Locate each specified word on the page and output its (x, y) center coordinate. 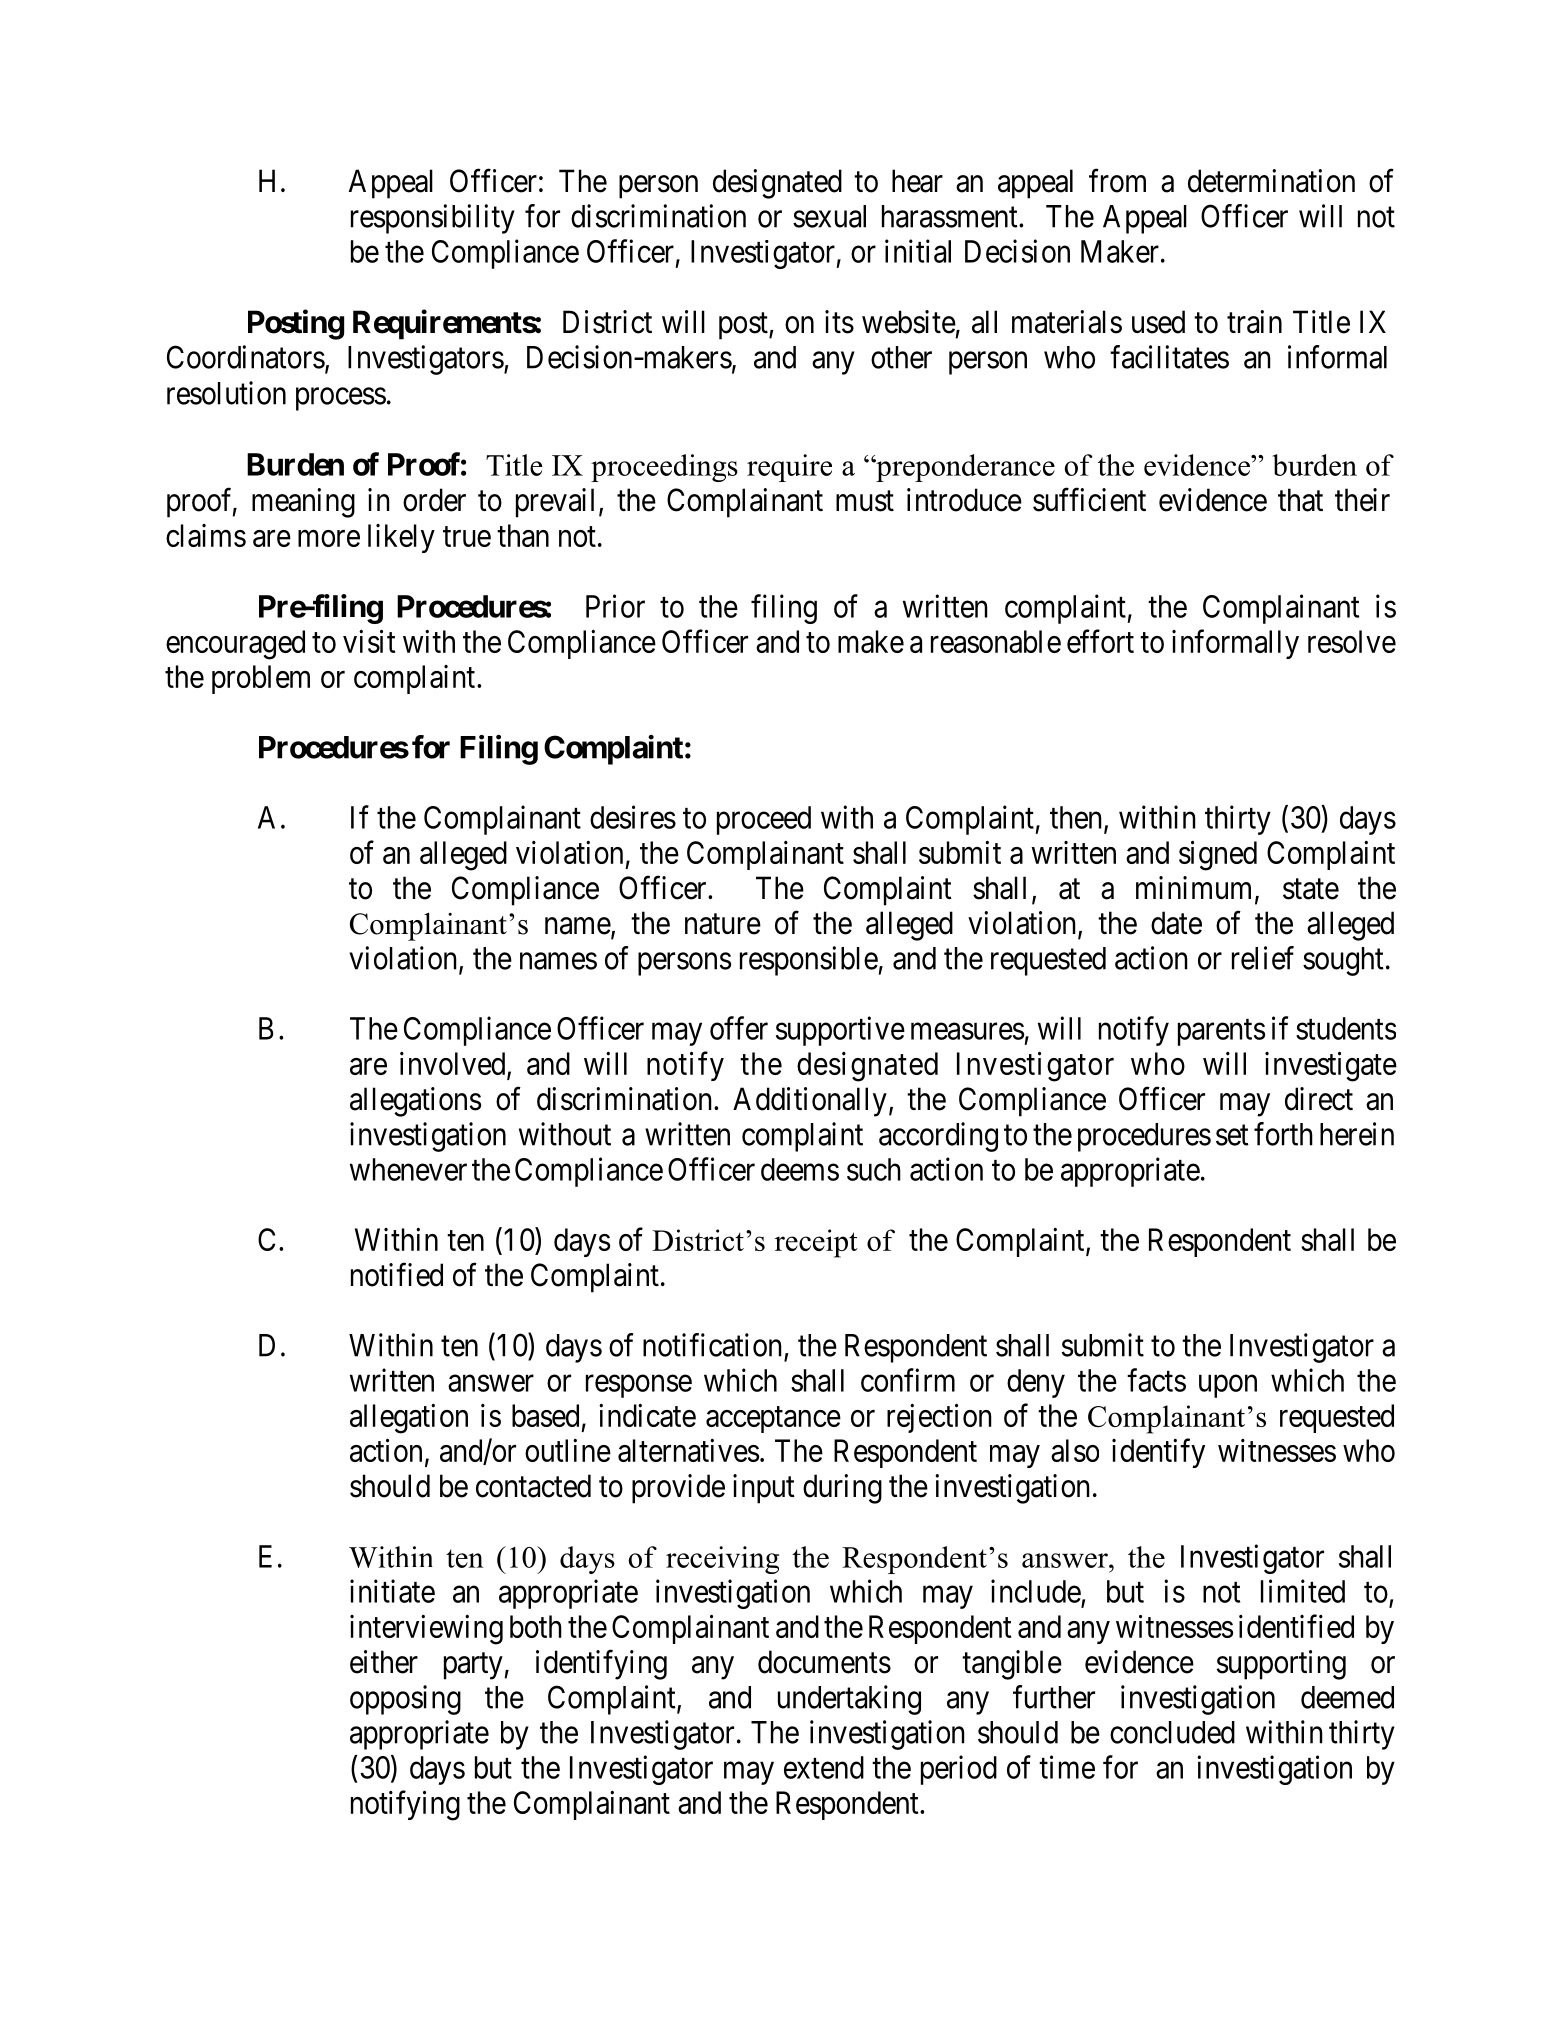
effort (1100, 641)
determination (1271, 181)
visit (369, 641)
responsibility (433, 219)
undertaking (849, 1700)
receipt (816, 1243)
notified (397, 1275)
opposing (405, 1700)
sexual (829, 216)
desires (633, 817)
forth (1283, 1134)
